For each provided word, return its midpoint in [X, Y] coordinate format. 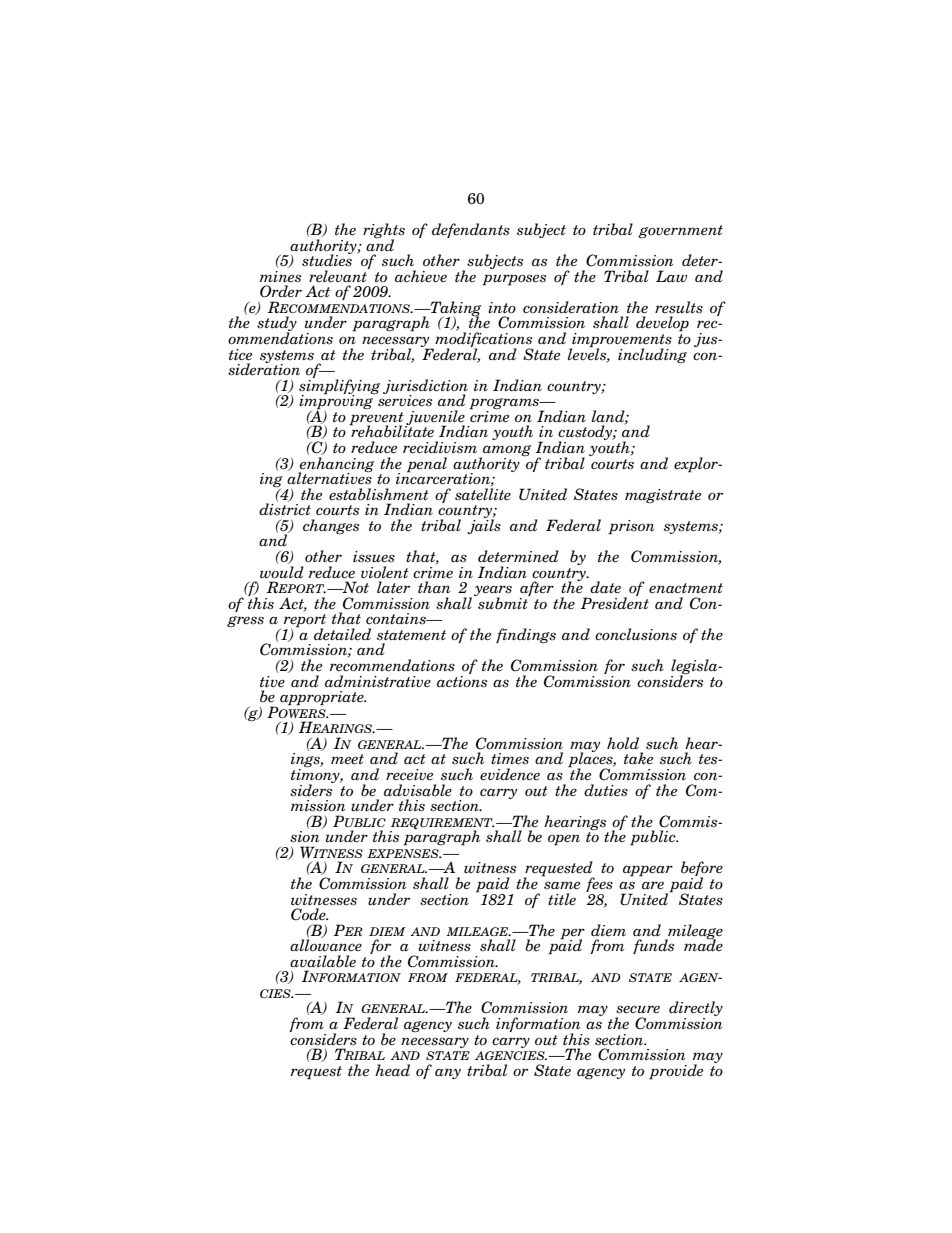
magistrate [663, 496]
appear [648, 871]
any [448, 1073]
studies [327, 259]
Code [309, 914]
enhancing [336, 465]
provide [676, 1072]
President [615, 602]
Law [671, 276]
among [506, 452]
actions [462, 680]
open [564, 840]
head [392, 1070]
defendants [471, 230]
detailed [342, 634]
